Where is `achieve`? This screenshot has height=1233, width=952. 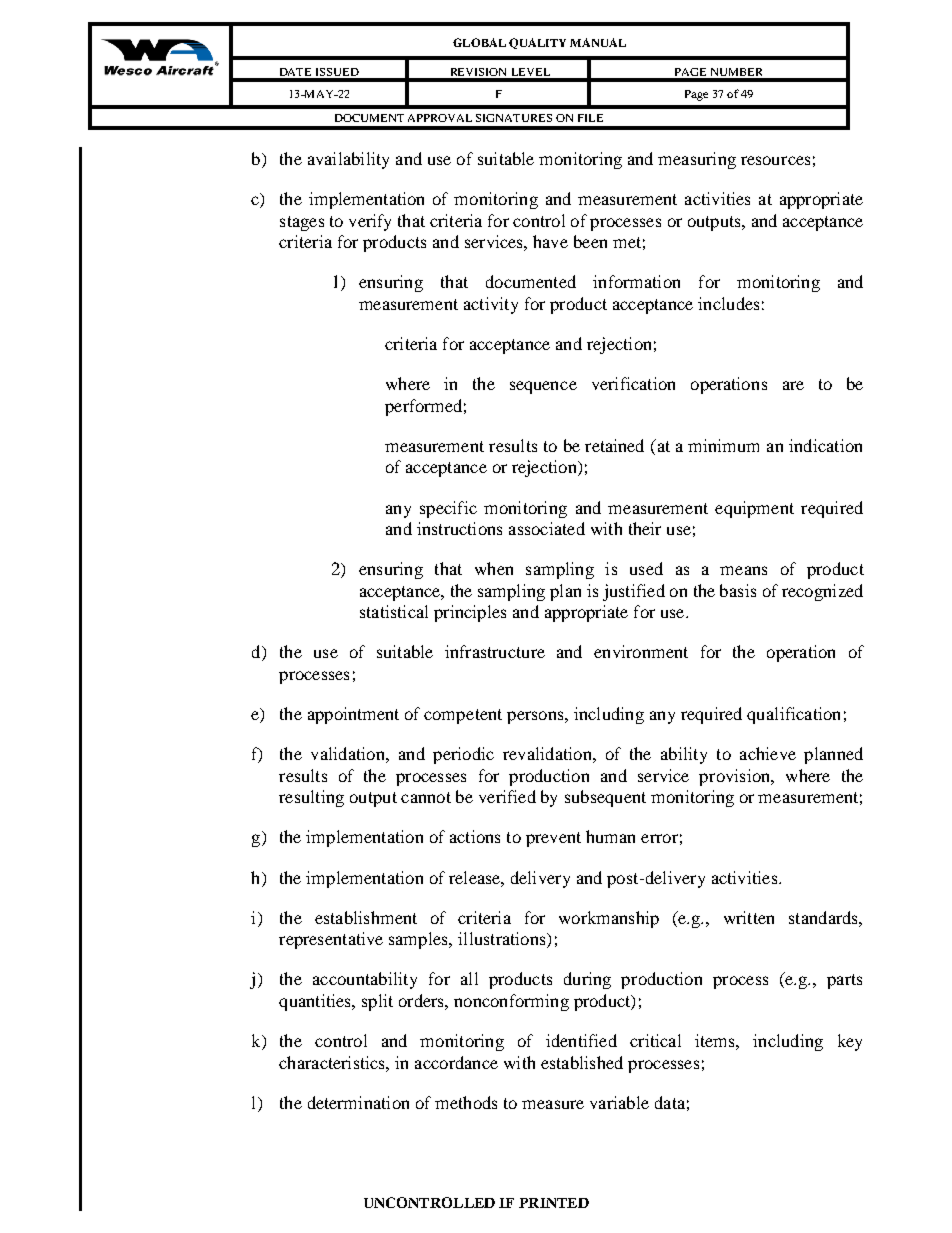 achieve is located at coordinates (768, 753).
